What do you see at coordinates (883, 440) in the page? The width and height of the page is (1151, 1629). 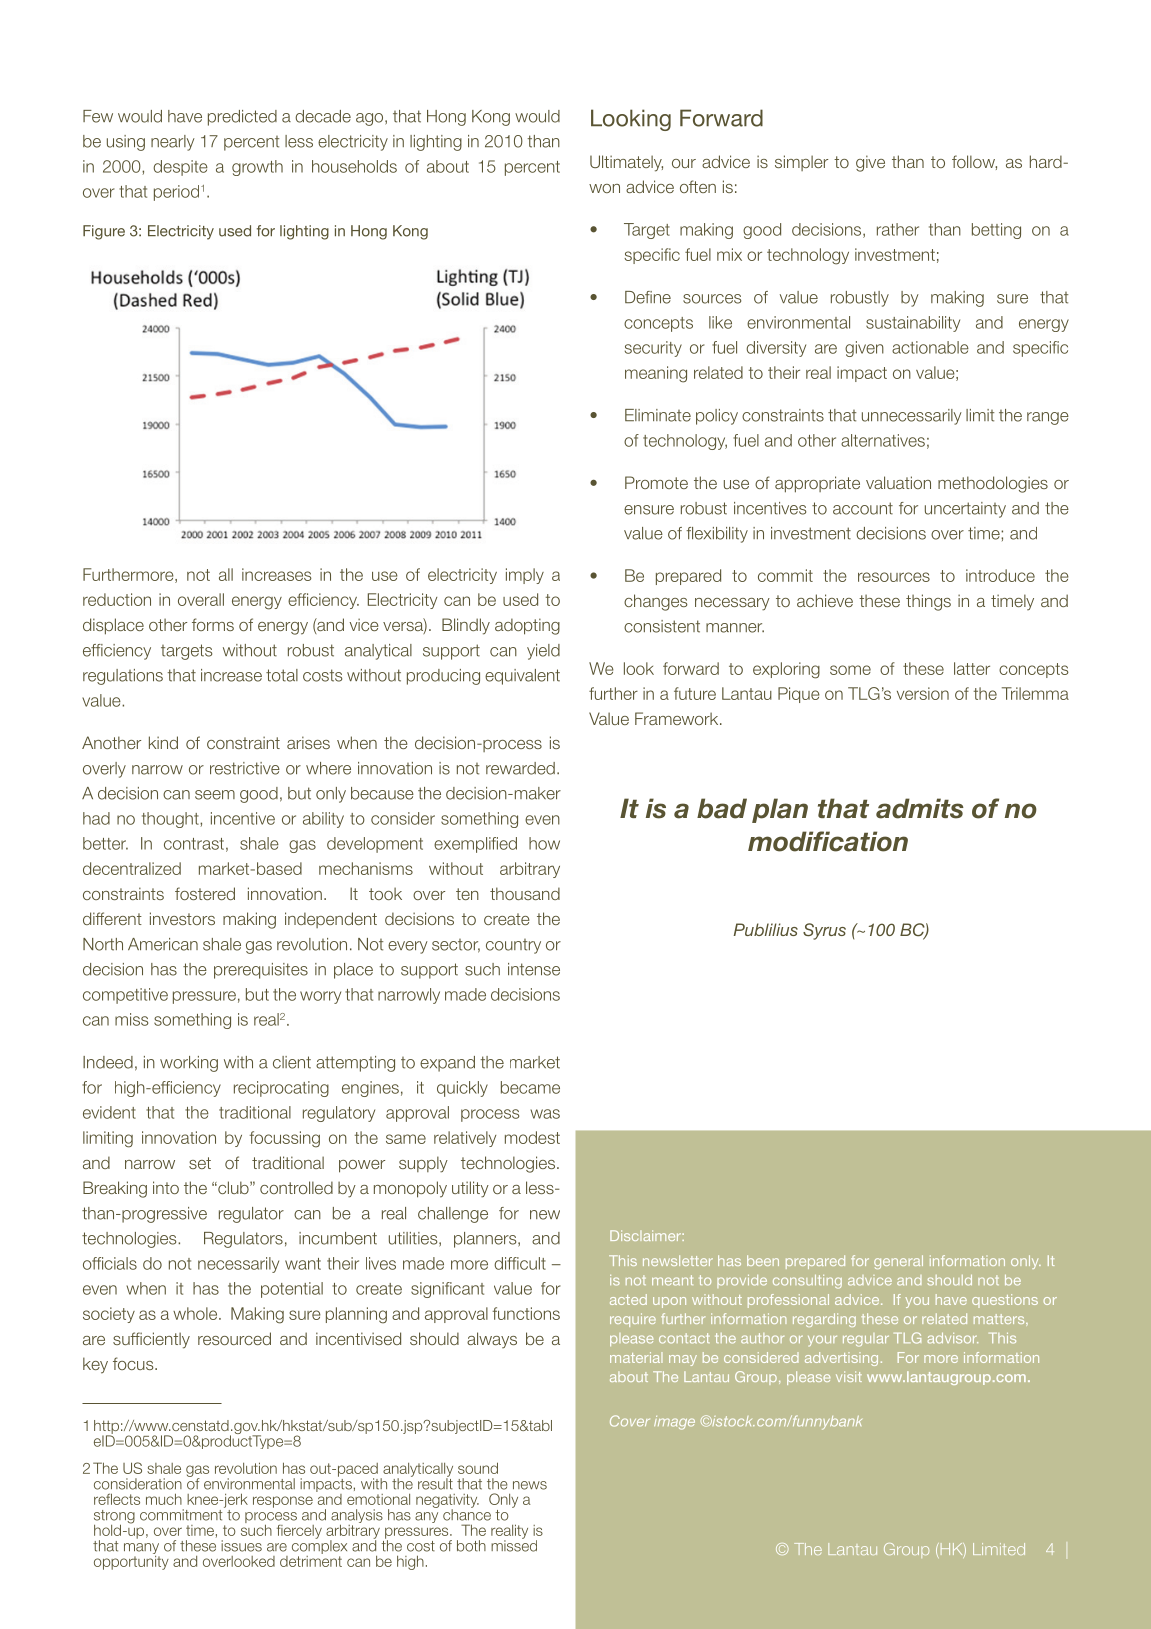 I see `alternatives` at bounding box center [883, 440].
